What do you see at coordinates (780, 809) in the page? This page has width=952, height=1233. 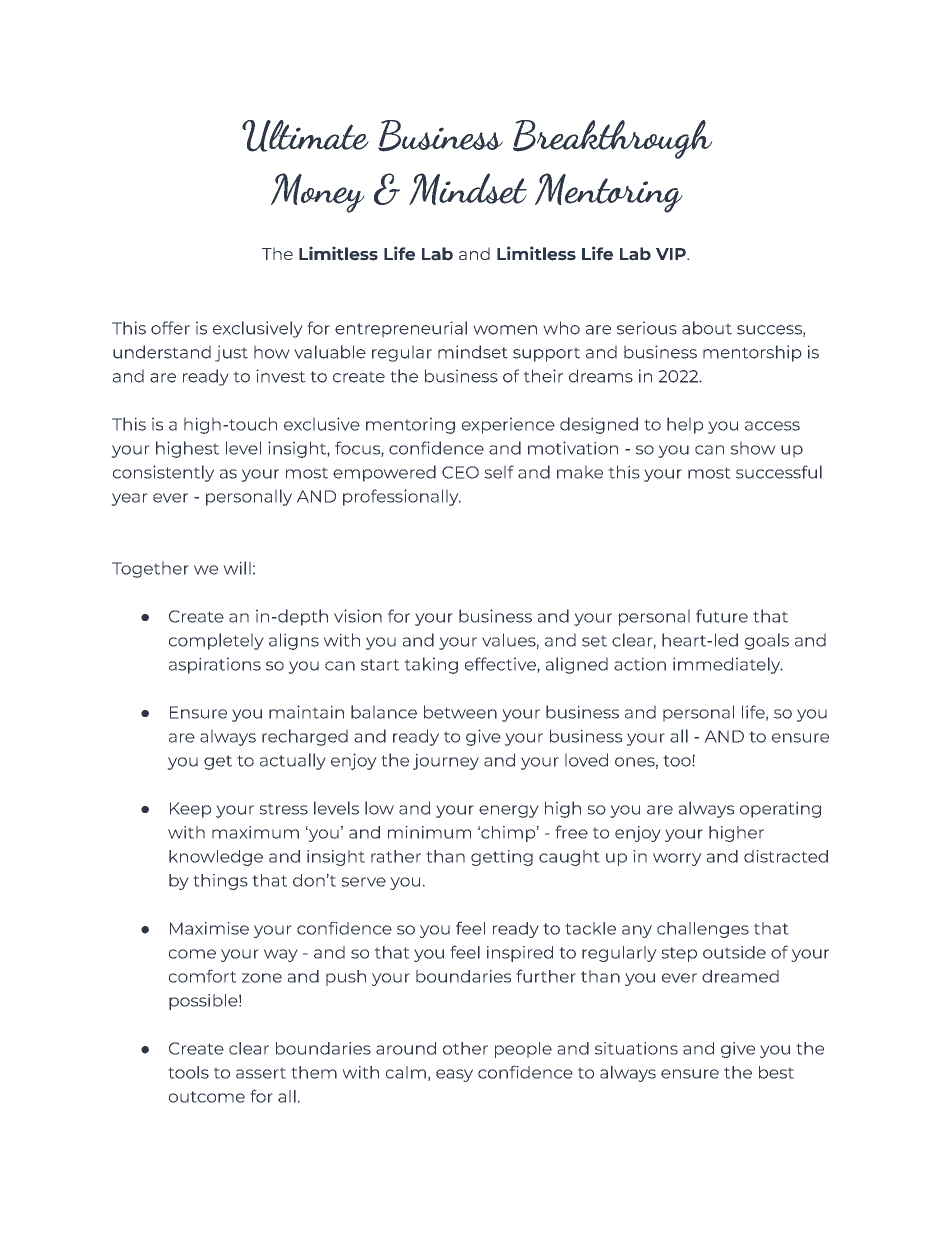 I see `operating` at bounding box center [780, 809].
